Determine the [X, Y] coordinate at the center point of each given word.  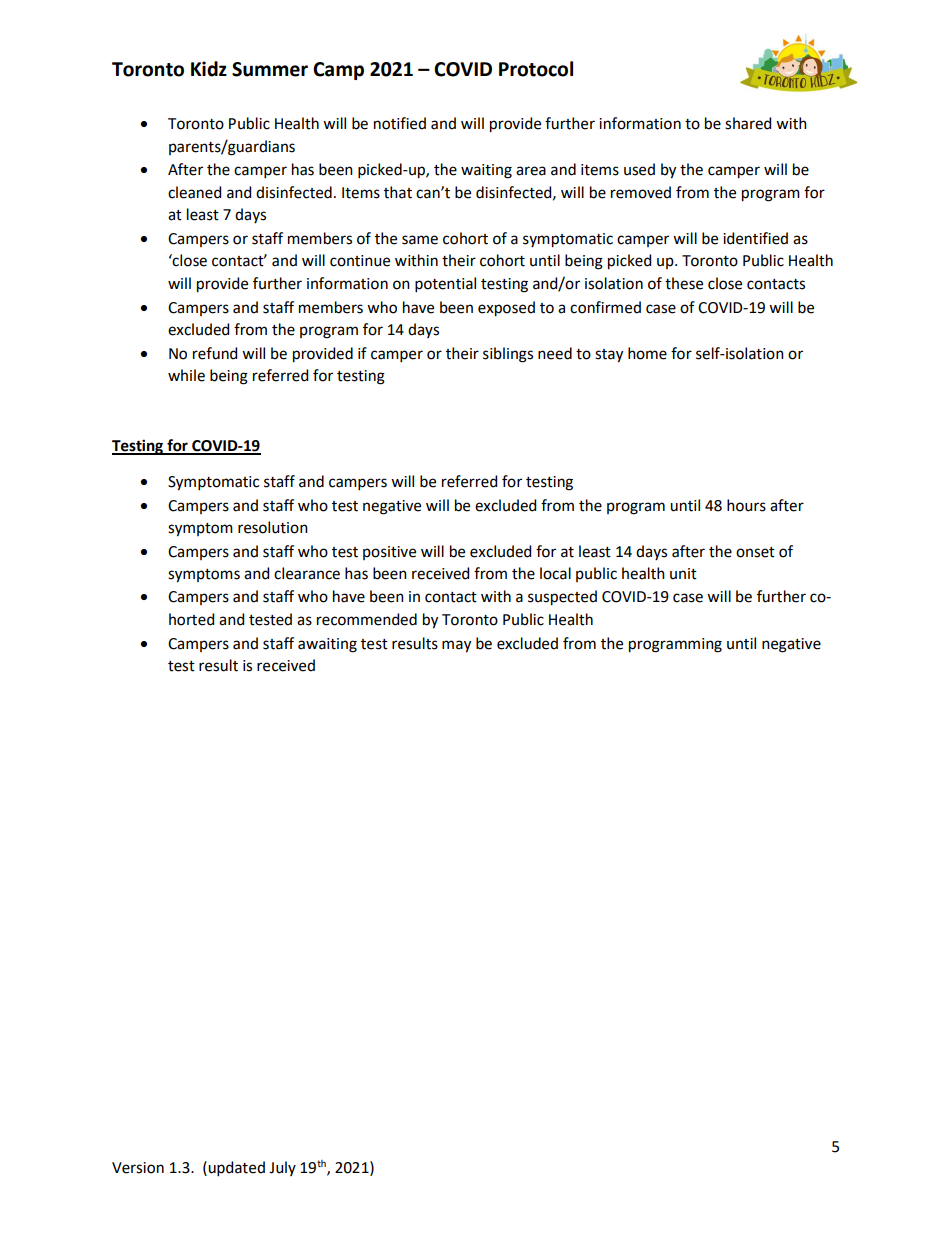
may [456, 646]
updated [235, 1168]
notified [400, 123]
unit [683, 574]
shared [748, 123]
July [282, 1168]
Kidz [209, 69]
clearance [307, 573]
